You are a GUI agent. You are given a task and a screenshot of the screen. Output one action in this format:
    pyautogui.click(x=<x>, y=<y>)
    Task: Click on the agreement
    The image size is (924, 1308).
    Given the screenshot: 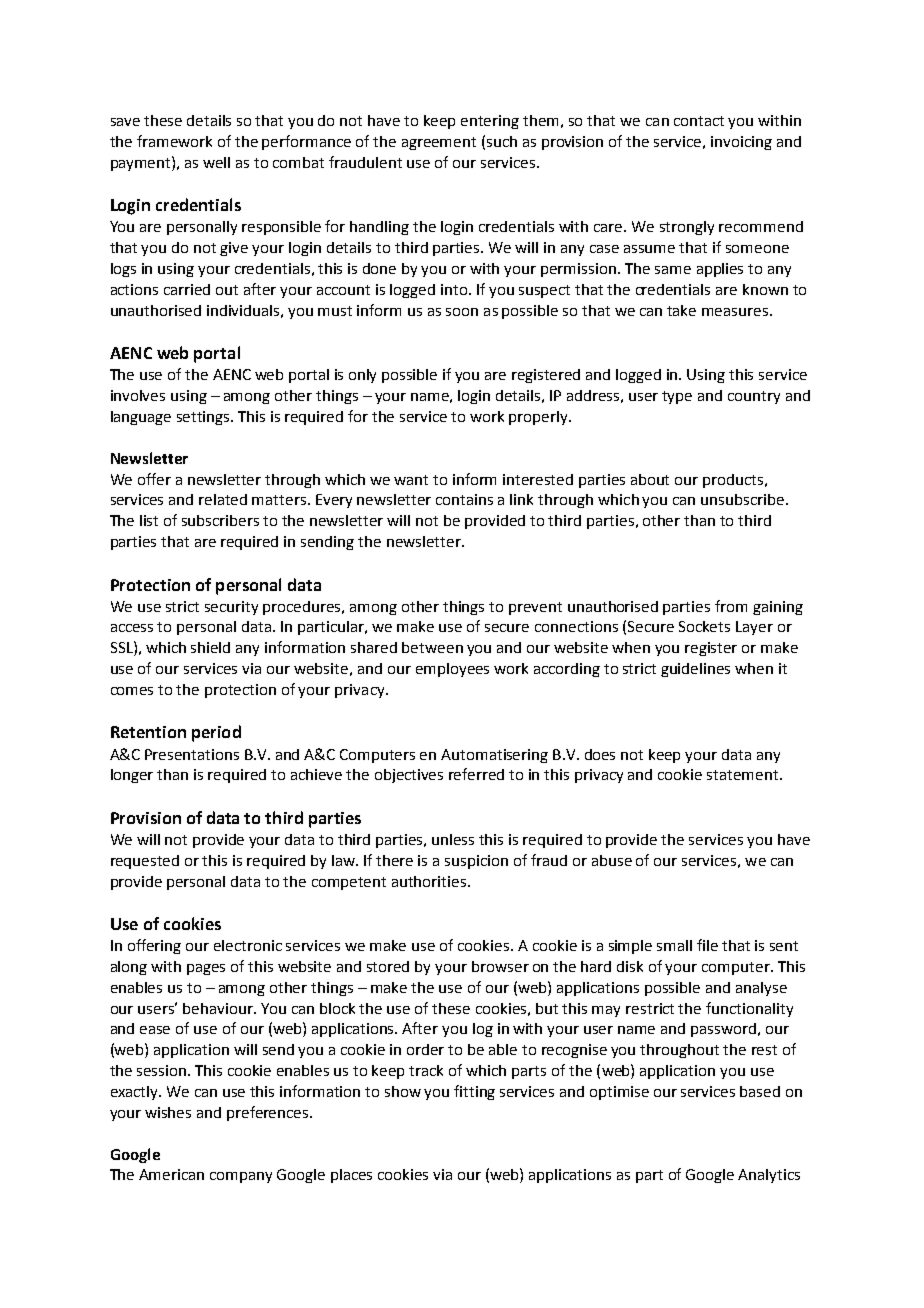 What is the action you would take?
    pyautogui.click(x=439, y=143)
